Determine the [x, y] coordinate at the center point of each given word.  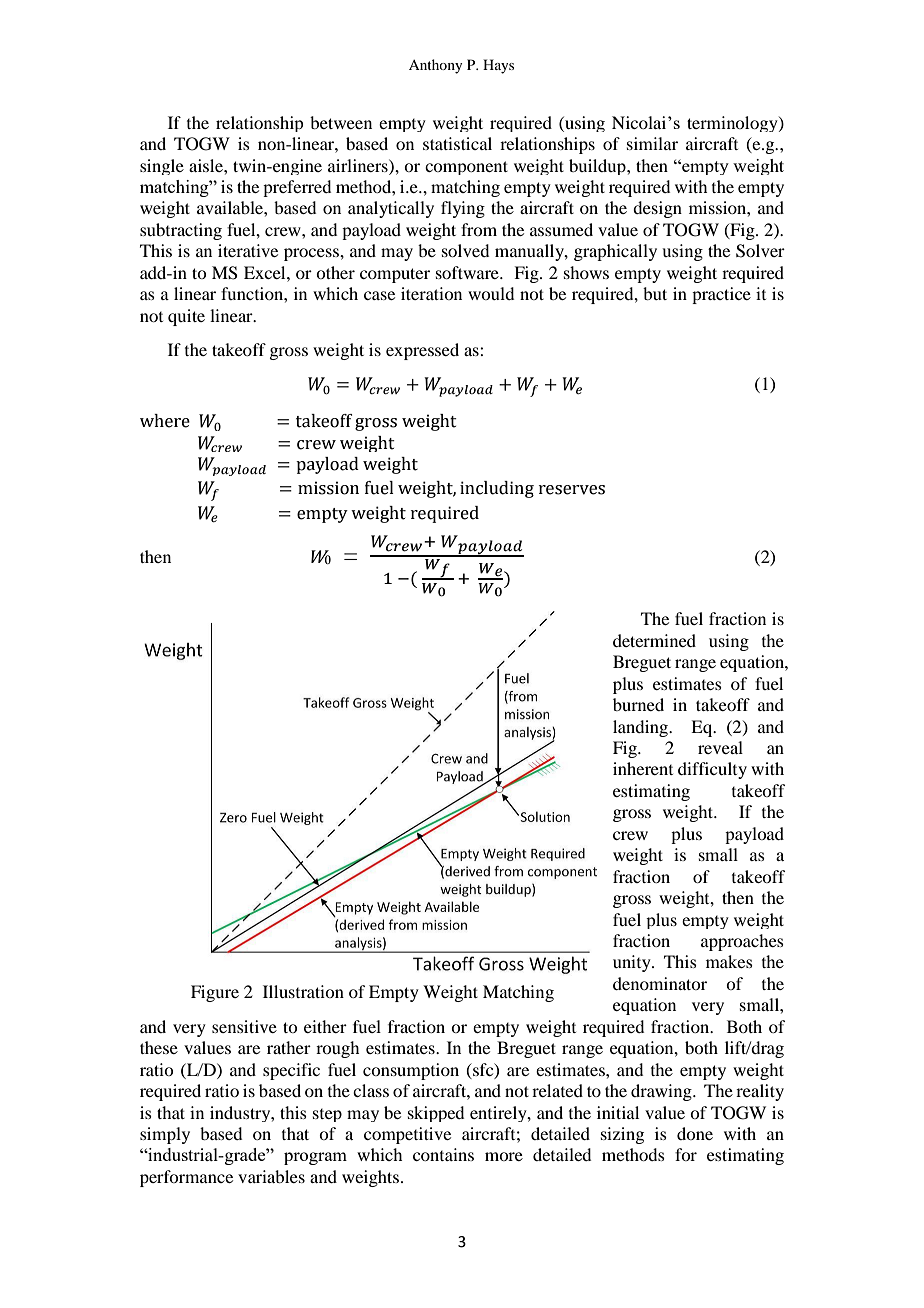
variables [271, 1176]
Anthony [435, 66]
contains [443, 1154]
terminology [733, 124]
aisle [207, 165]
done [695, 1133]
